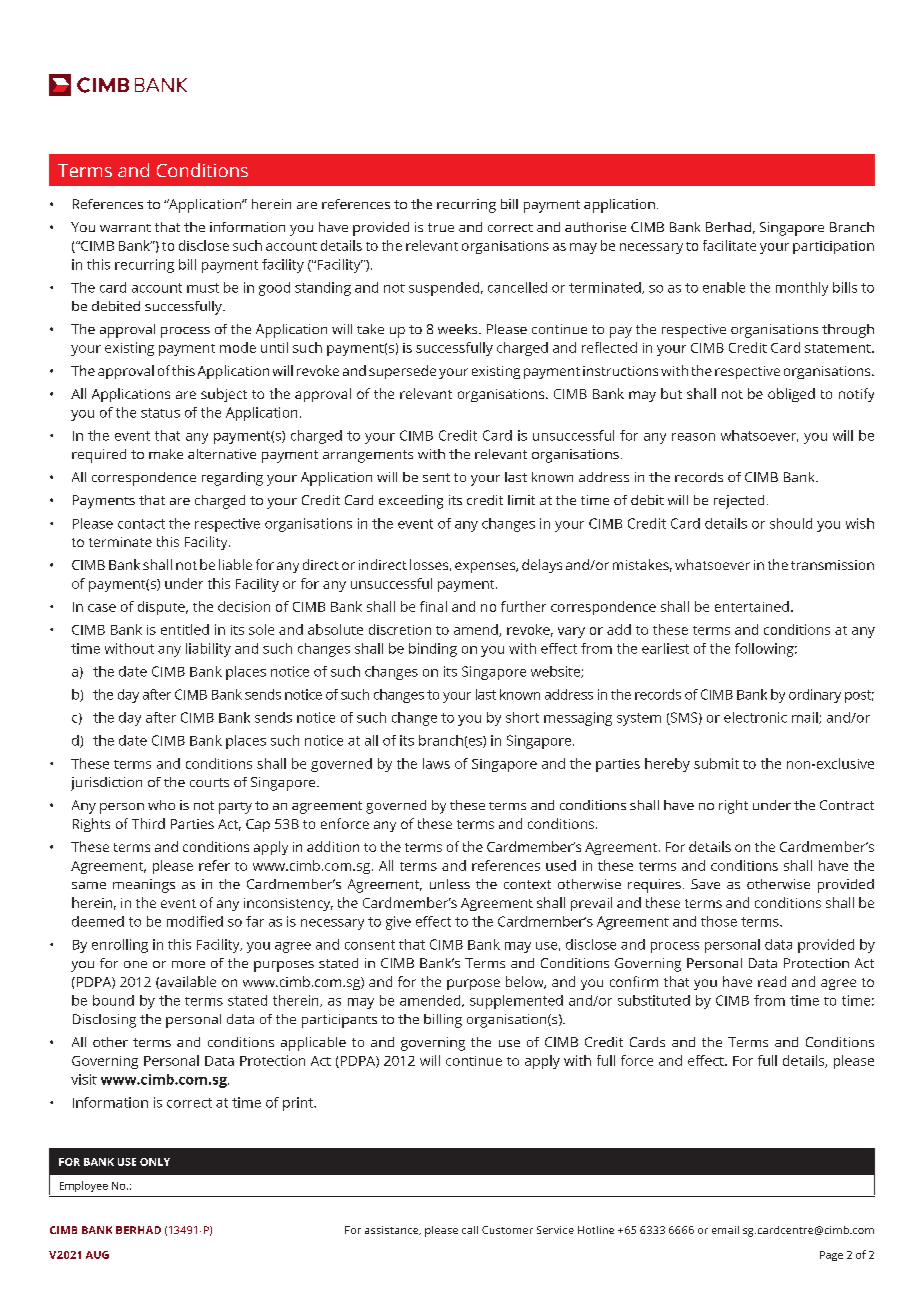  Describe the element at coordinates (516, 1002) in the document. I see `supplemented` at that location.
